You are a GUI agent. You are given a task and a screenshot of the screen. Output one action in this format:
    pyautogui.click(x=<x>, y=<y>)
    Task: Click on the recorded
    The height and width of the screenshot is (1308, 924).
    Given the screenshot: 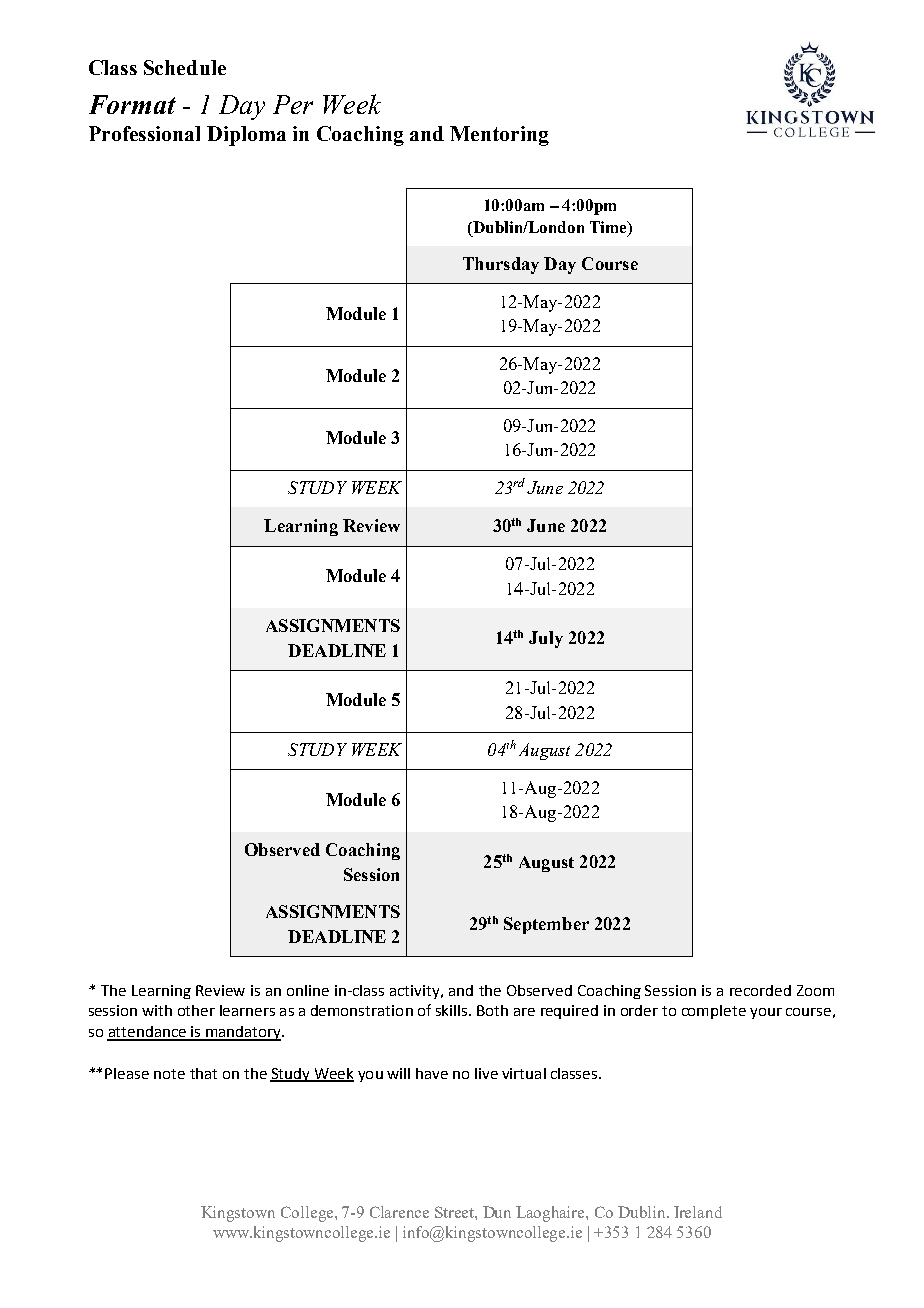 What is the action you would take?
    pyautogui.click(x=760, y=990)
